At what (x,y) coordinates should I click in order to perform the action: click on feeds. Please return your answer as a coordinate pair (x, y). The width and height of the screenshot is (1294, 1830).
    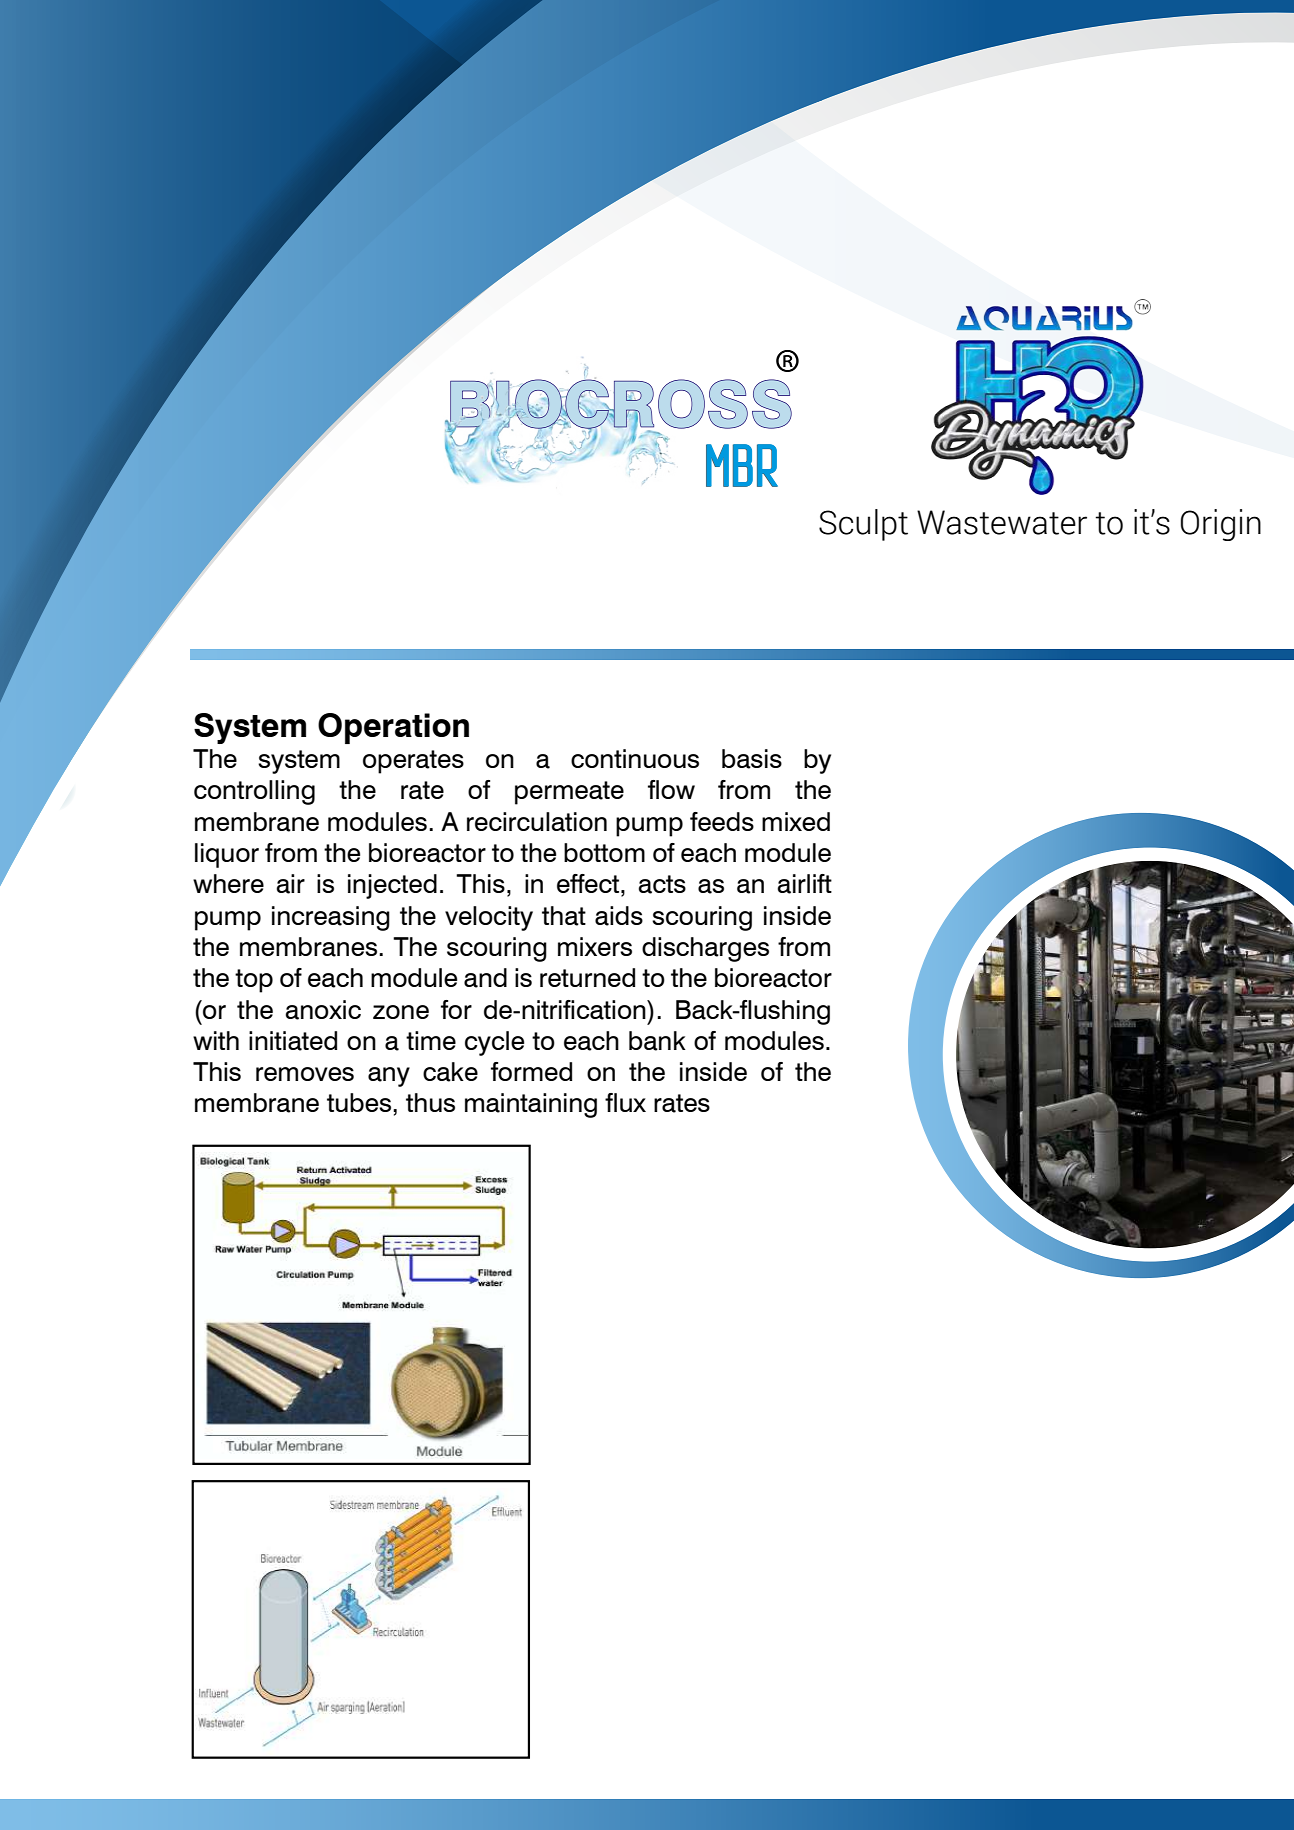
    Looking at the image, I should click on (722, 821).
